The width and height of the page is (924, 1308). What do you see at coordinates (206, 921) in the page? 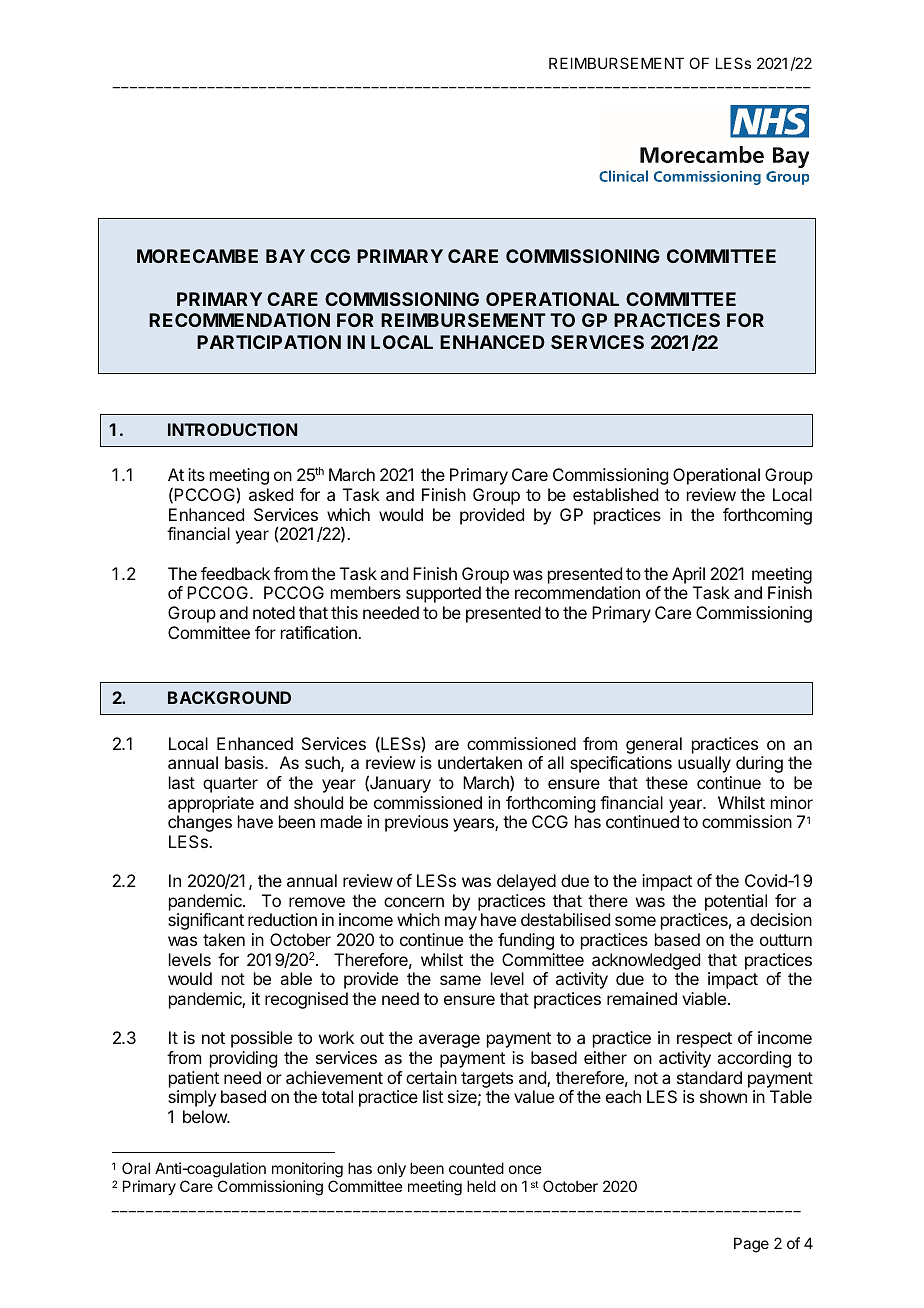
I see `significant` at bounding box center [206, 921].
